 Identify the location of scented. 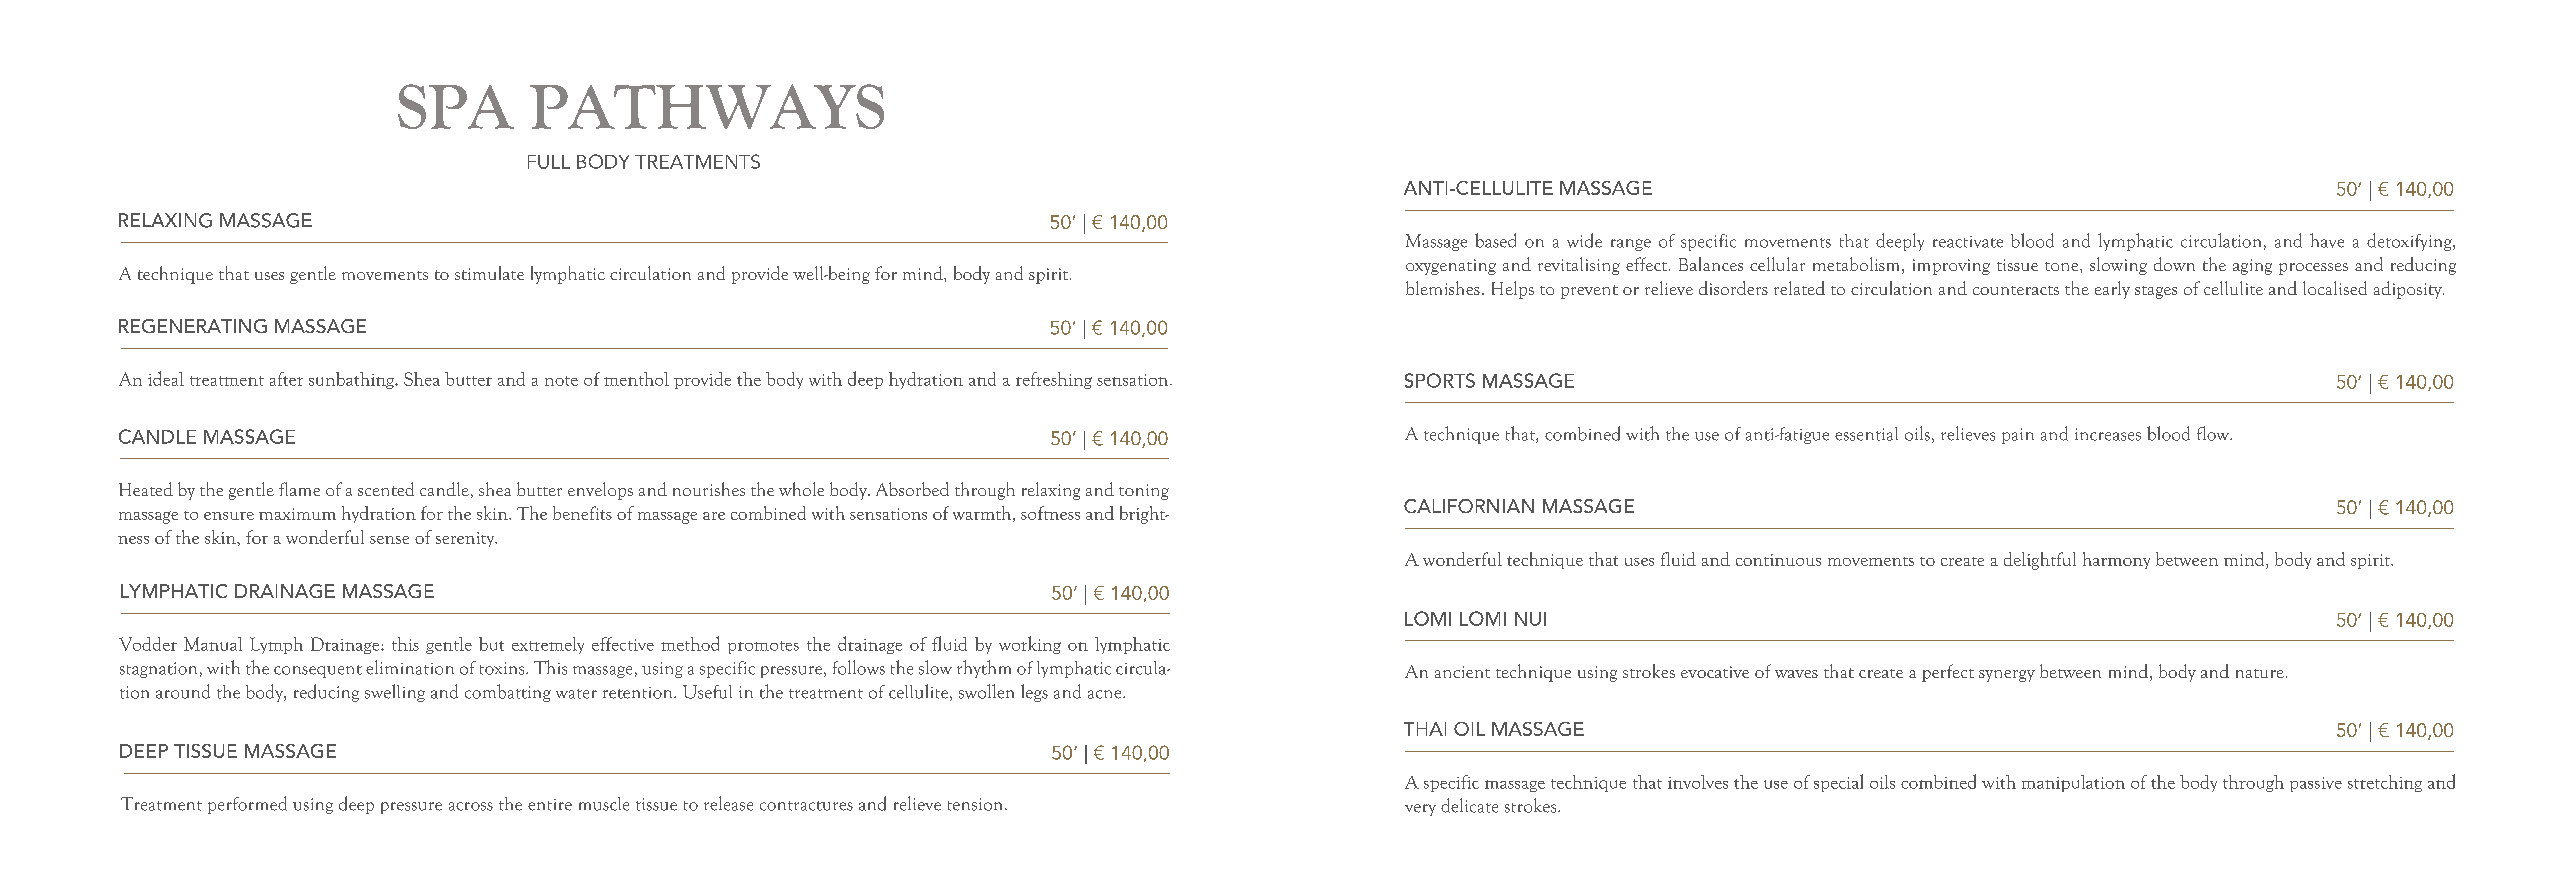
(386, 489).
